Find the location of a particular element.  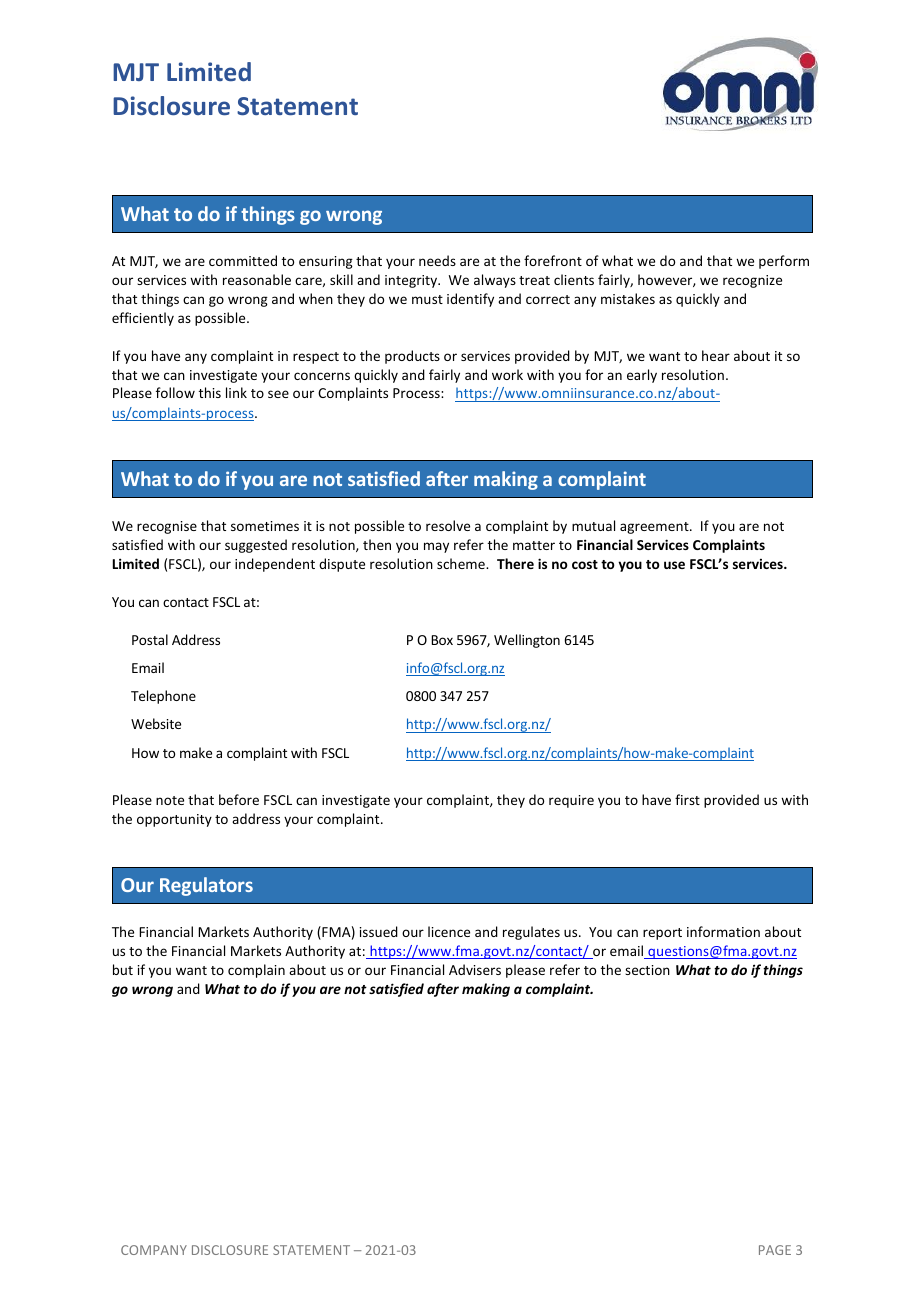

Website is located at coordinates (156, 723).
